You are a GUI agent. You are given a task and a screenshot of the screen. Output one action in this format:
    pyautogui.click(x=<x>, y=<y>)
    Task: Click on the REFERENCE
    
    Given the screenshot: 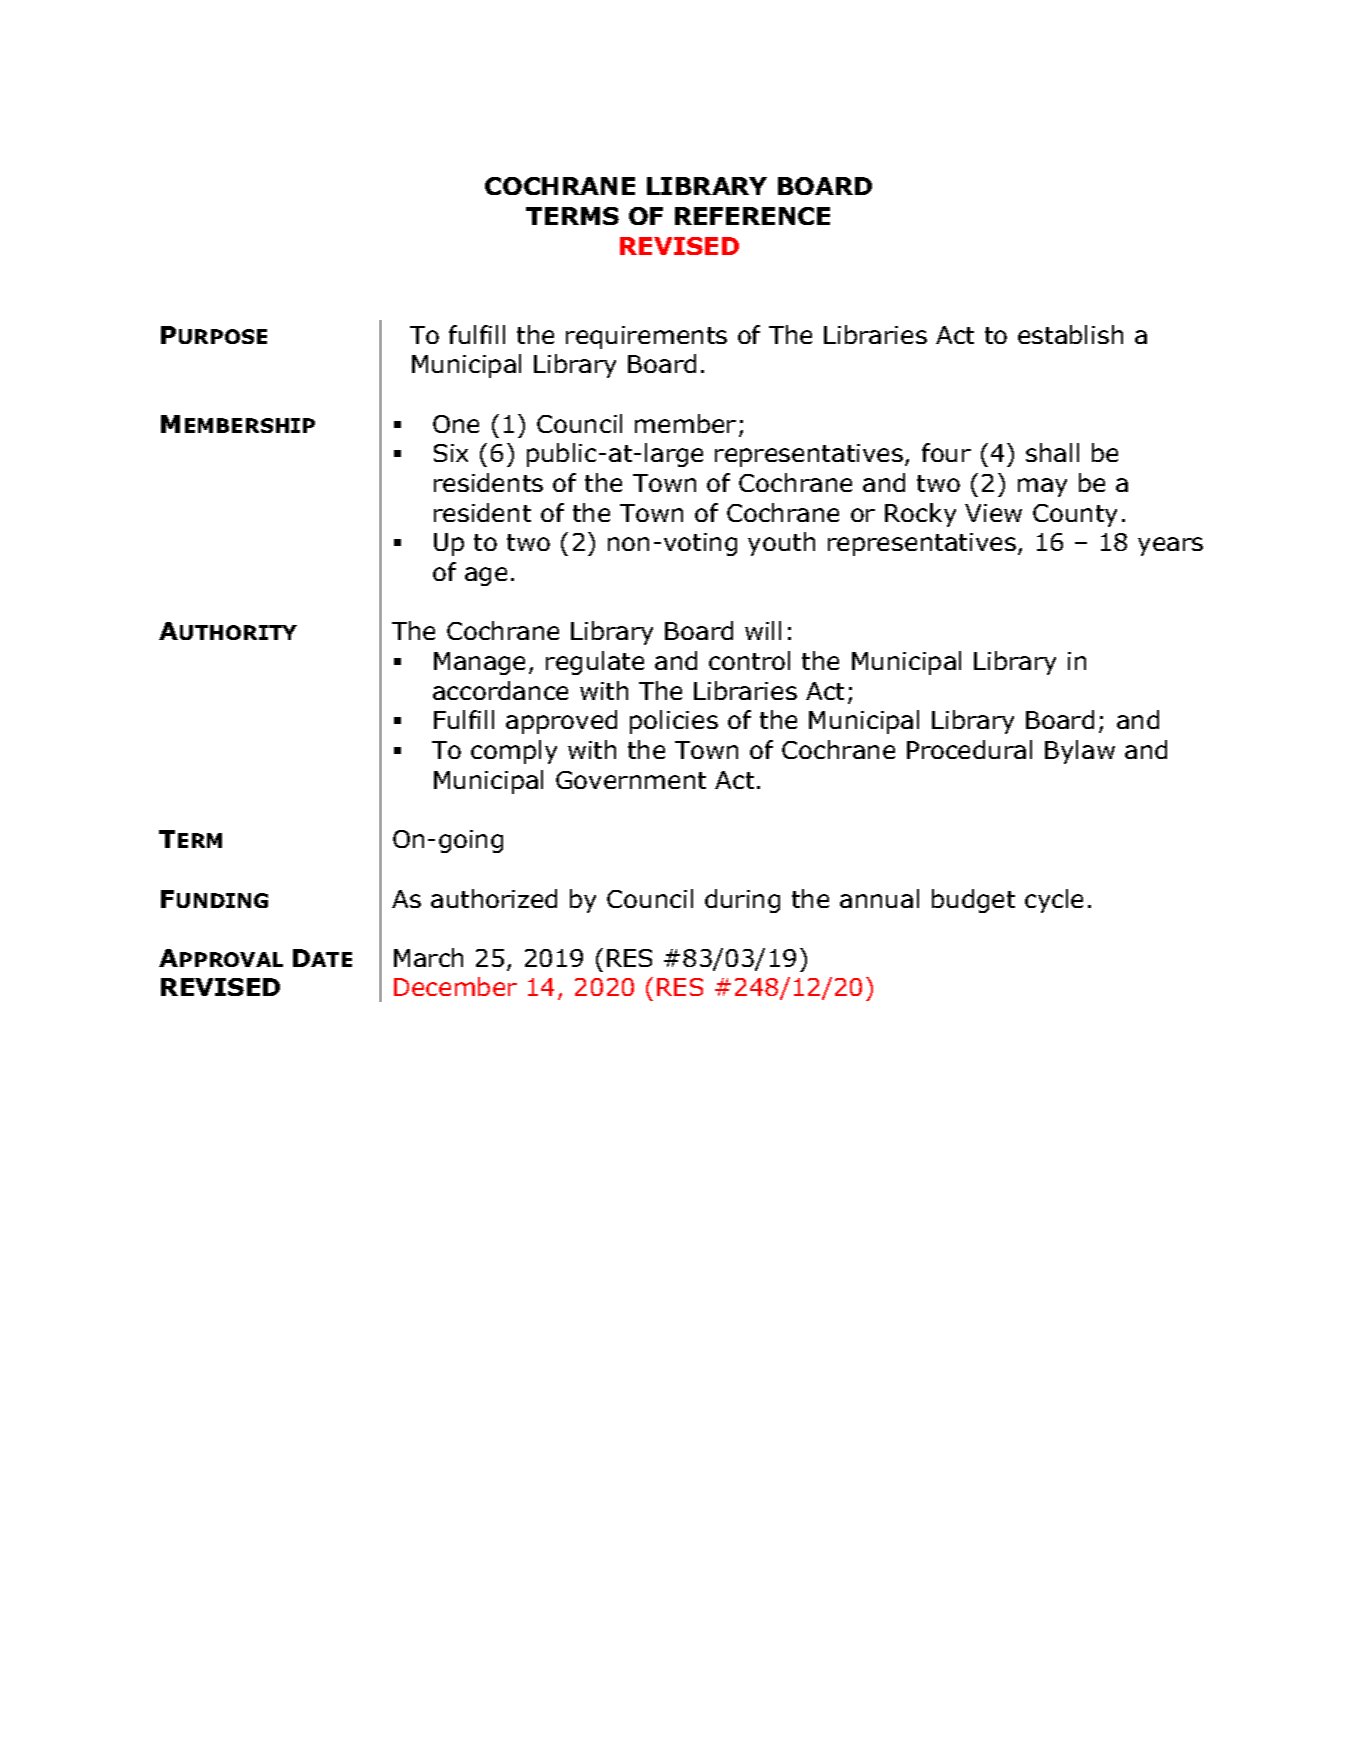 What is the action you would take?
    pyautogui.click(x=752, y=216)
